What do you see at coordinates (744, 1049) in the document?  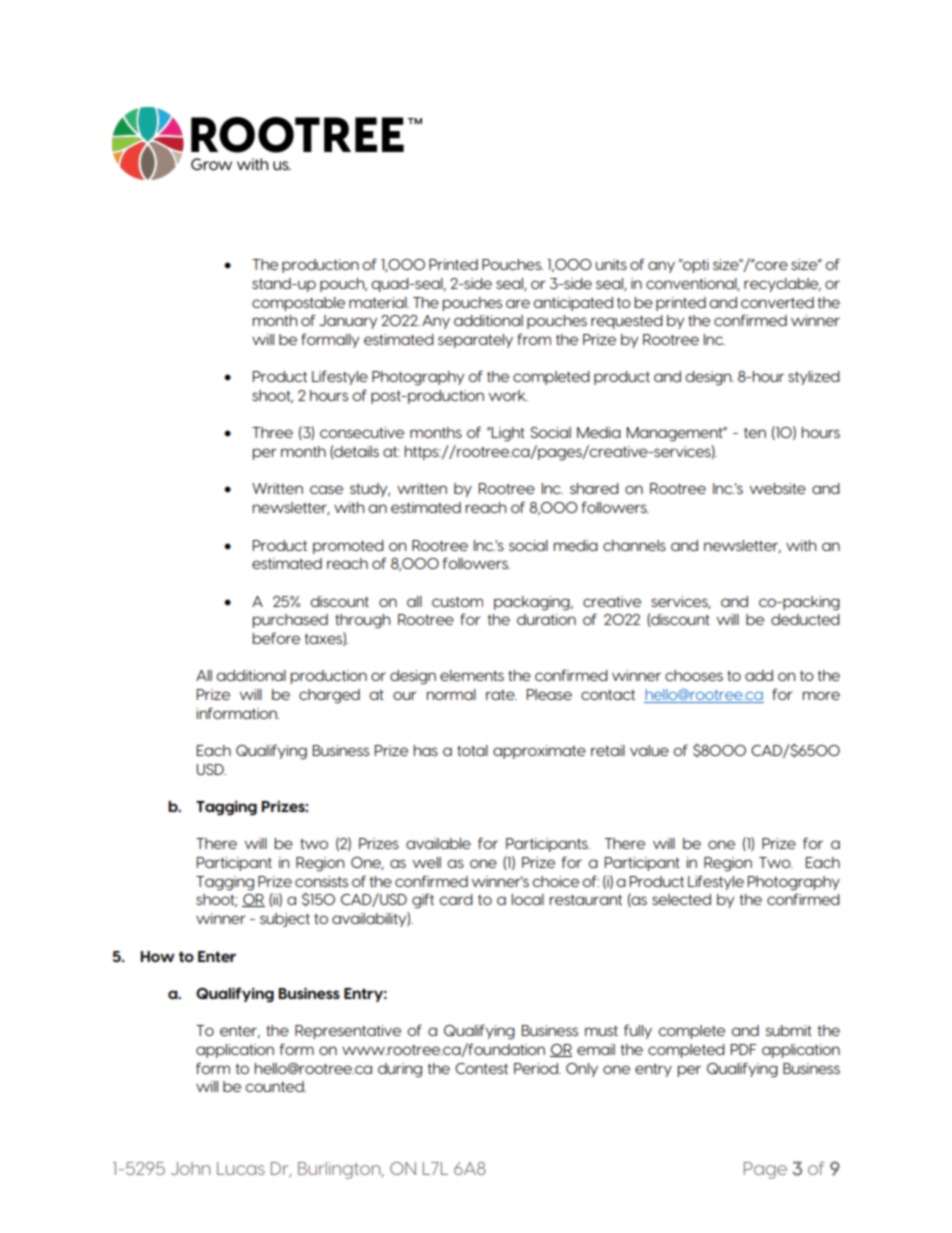 I see `PDF` at bounding box center [744, 1049].
